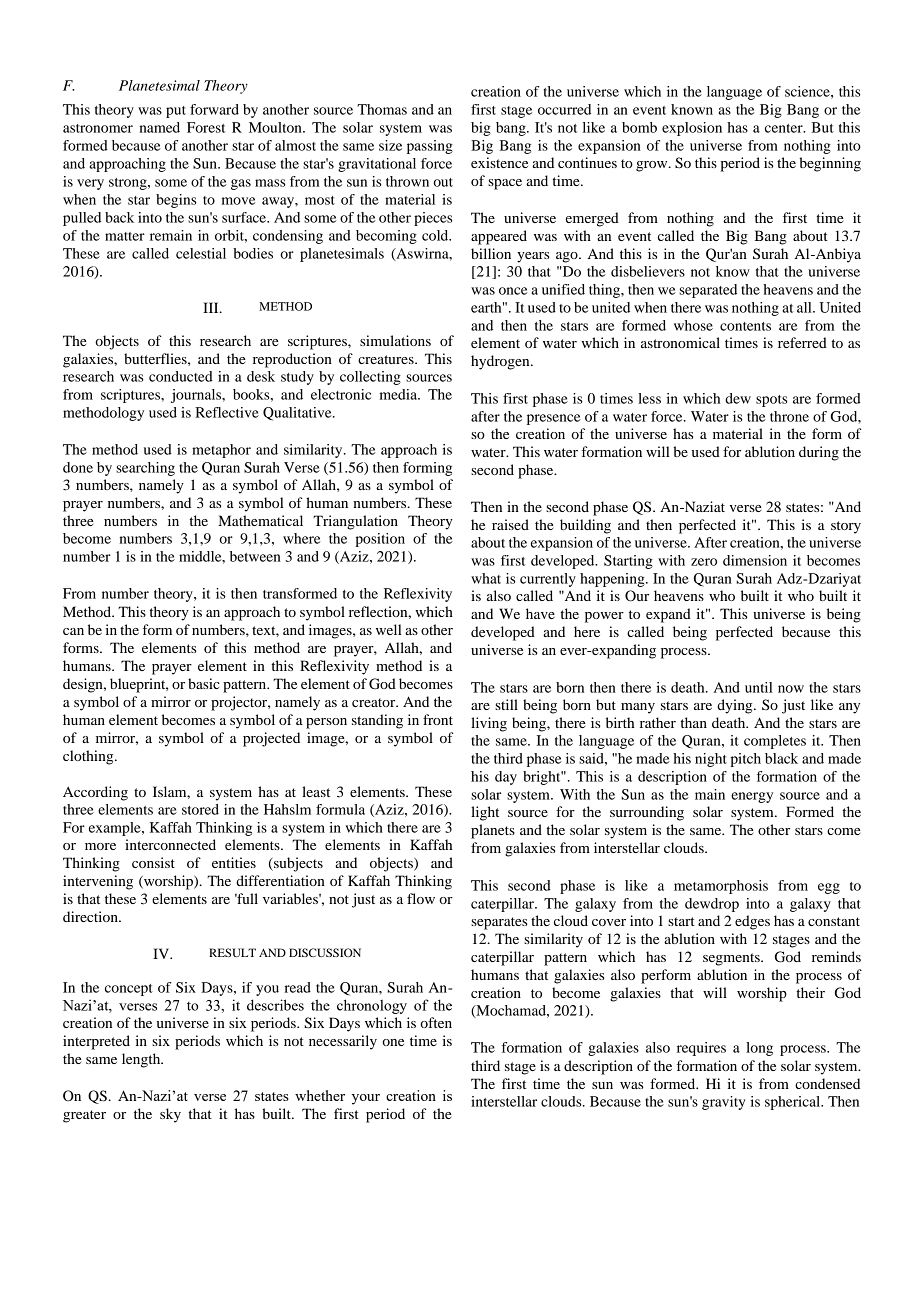  Describe the element at coordinates (485, 813) in the screenshot. I see `light` at that location.
